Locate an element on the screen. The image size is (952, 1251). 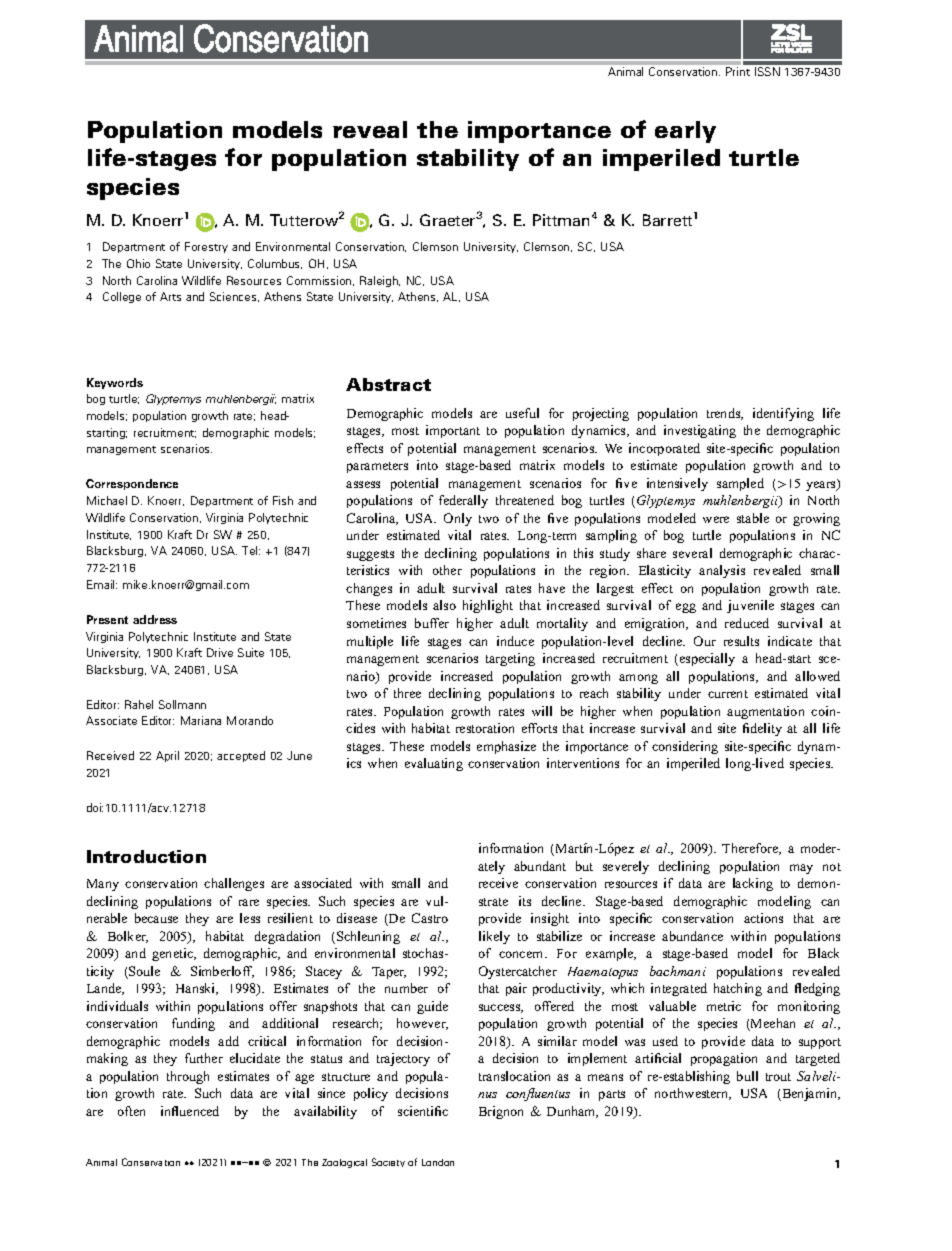
Forestry is located at coordinates (206, 247).
